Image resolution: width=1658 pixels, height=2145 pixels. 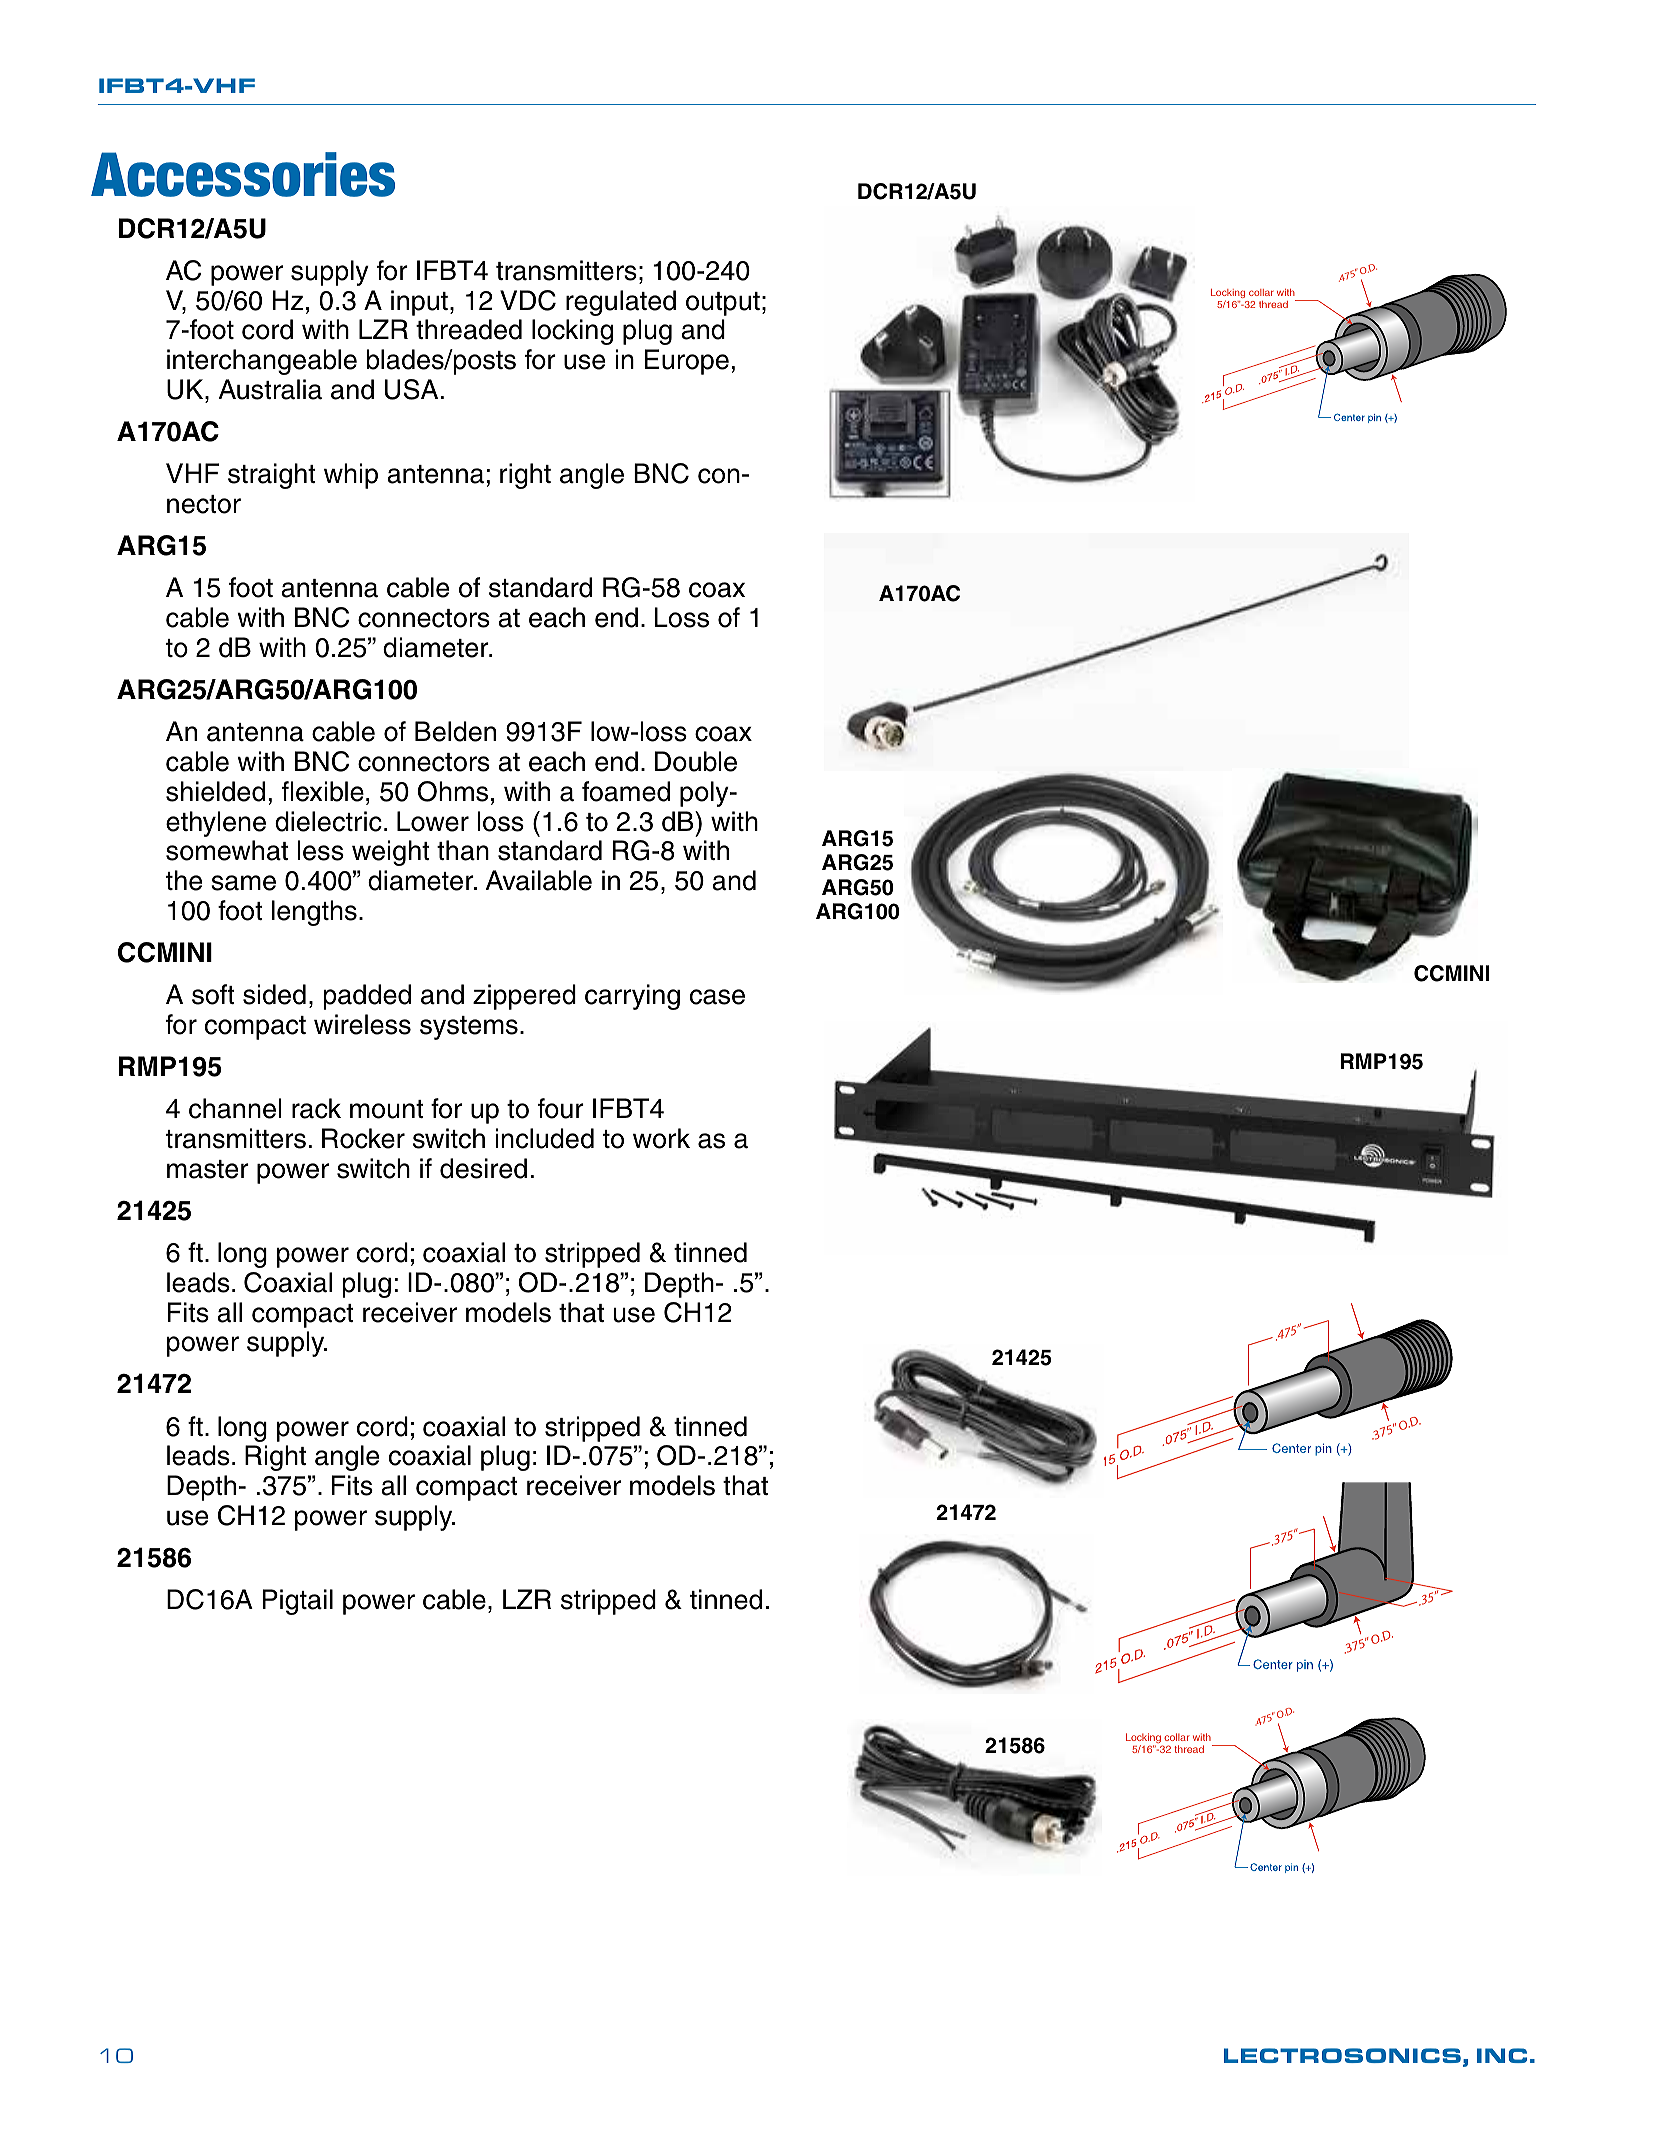 What do you see at coordinates (316, 1108) in the document?
I see `rack` at bounding box center [316, 1108].
